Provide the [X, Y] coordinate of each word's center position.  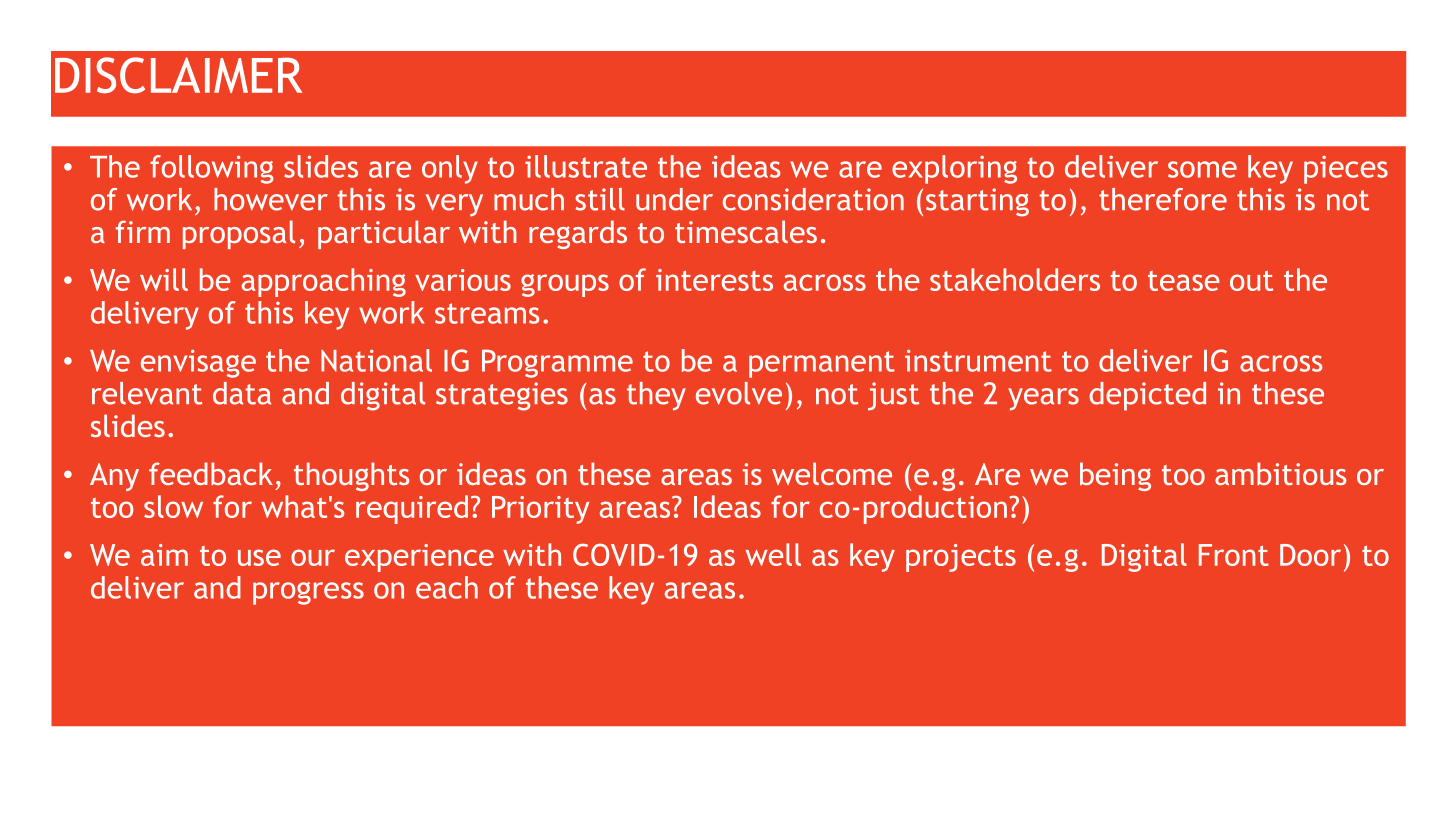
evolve [739, 393]
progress [308, 593]
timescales [746, 231]
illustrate [586, 166]
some [1202, 169]
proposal [239, 234]
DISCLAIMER [178, 75]
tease [1184, 281]
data [242, 393]
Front [1234, 555]
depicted [1147, 396]
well [773, 554]
